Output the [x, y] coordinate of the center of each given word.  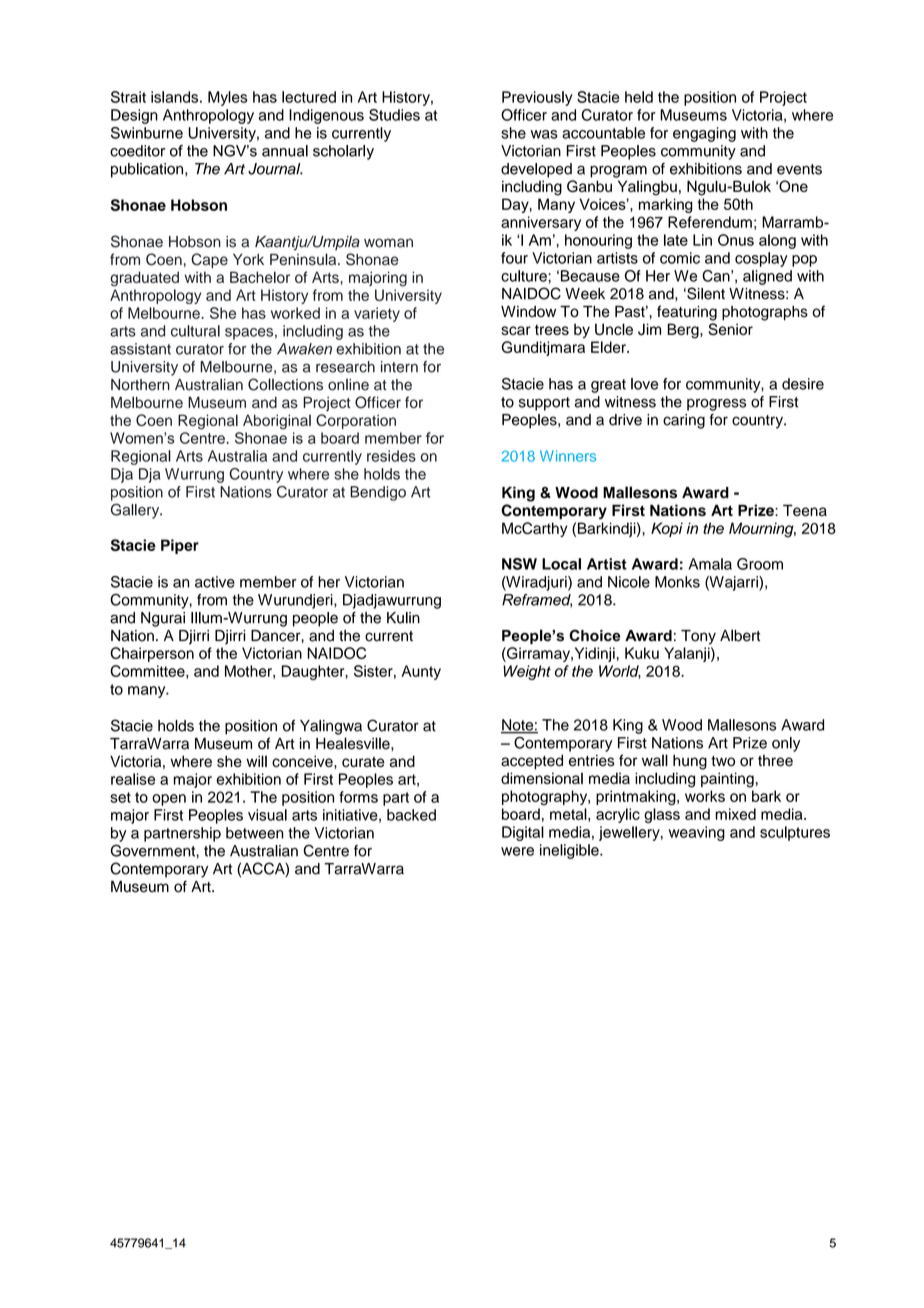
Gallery [136, 511]
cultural [195, 331]
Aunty [421, 672]
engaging [704, 134]
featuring [687, 313]
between [255, 833]
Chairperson [152, 654]
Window [528, 312]
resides [391, 456]
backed [411, 815]
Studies [394, 115]
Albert [740, 635]
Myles [227, 98]
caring [684, 421]
